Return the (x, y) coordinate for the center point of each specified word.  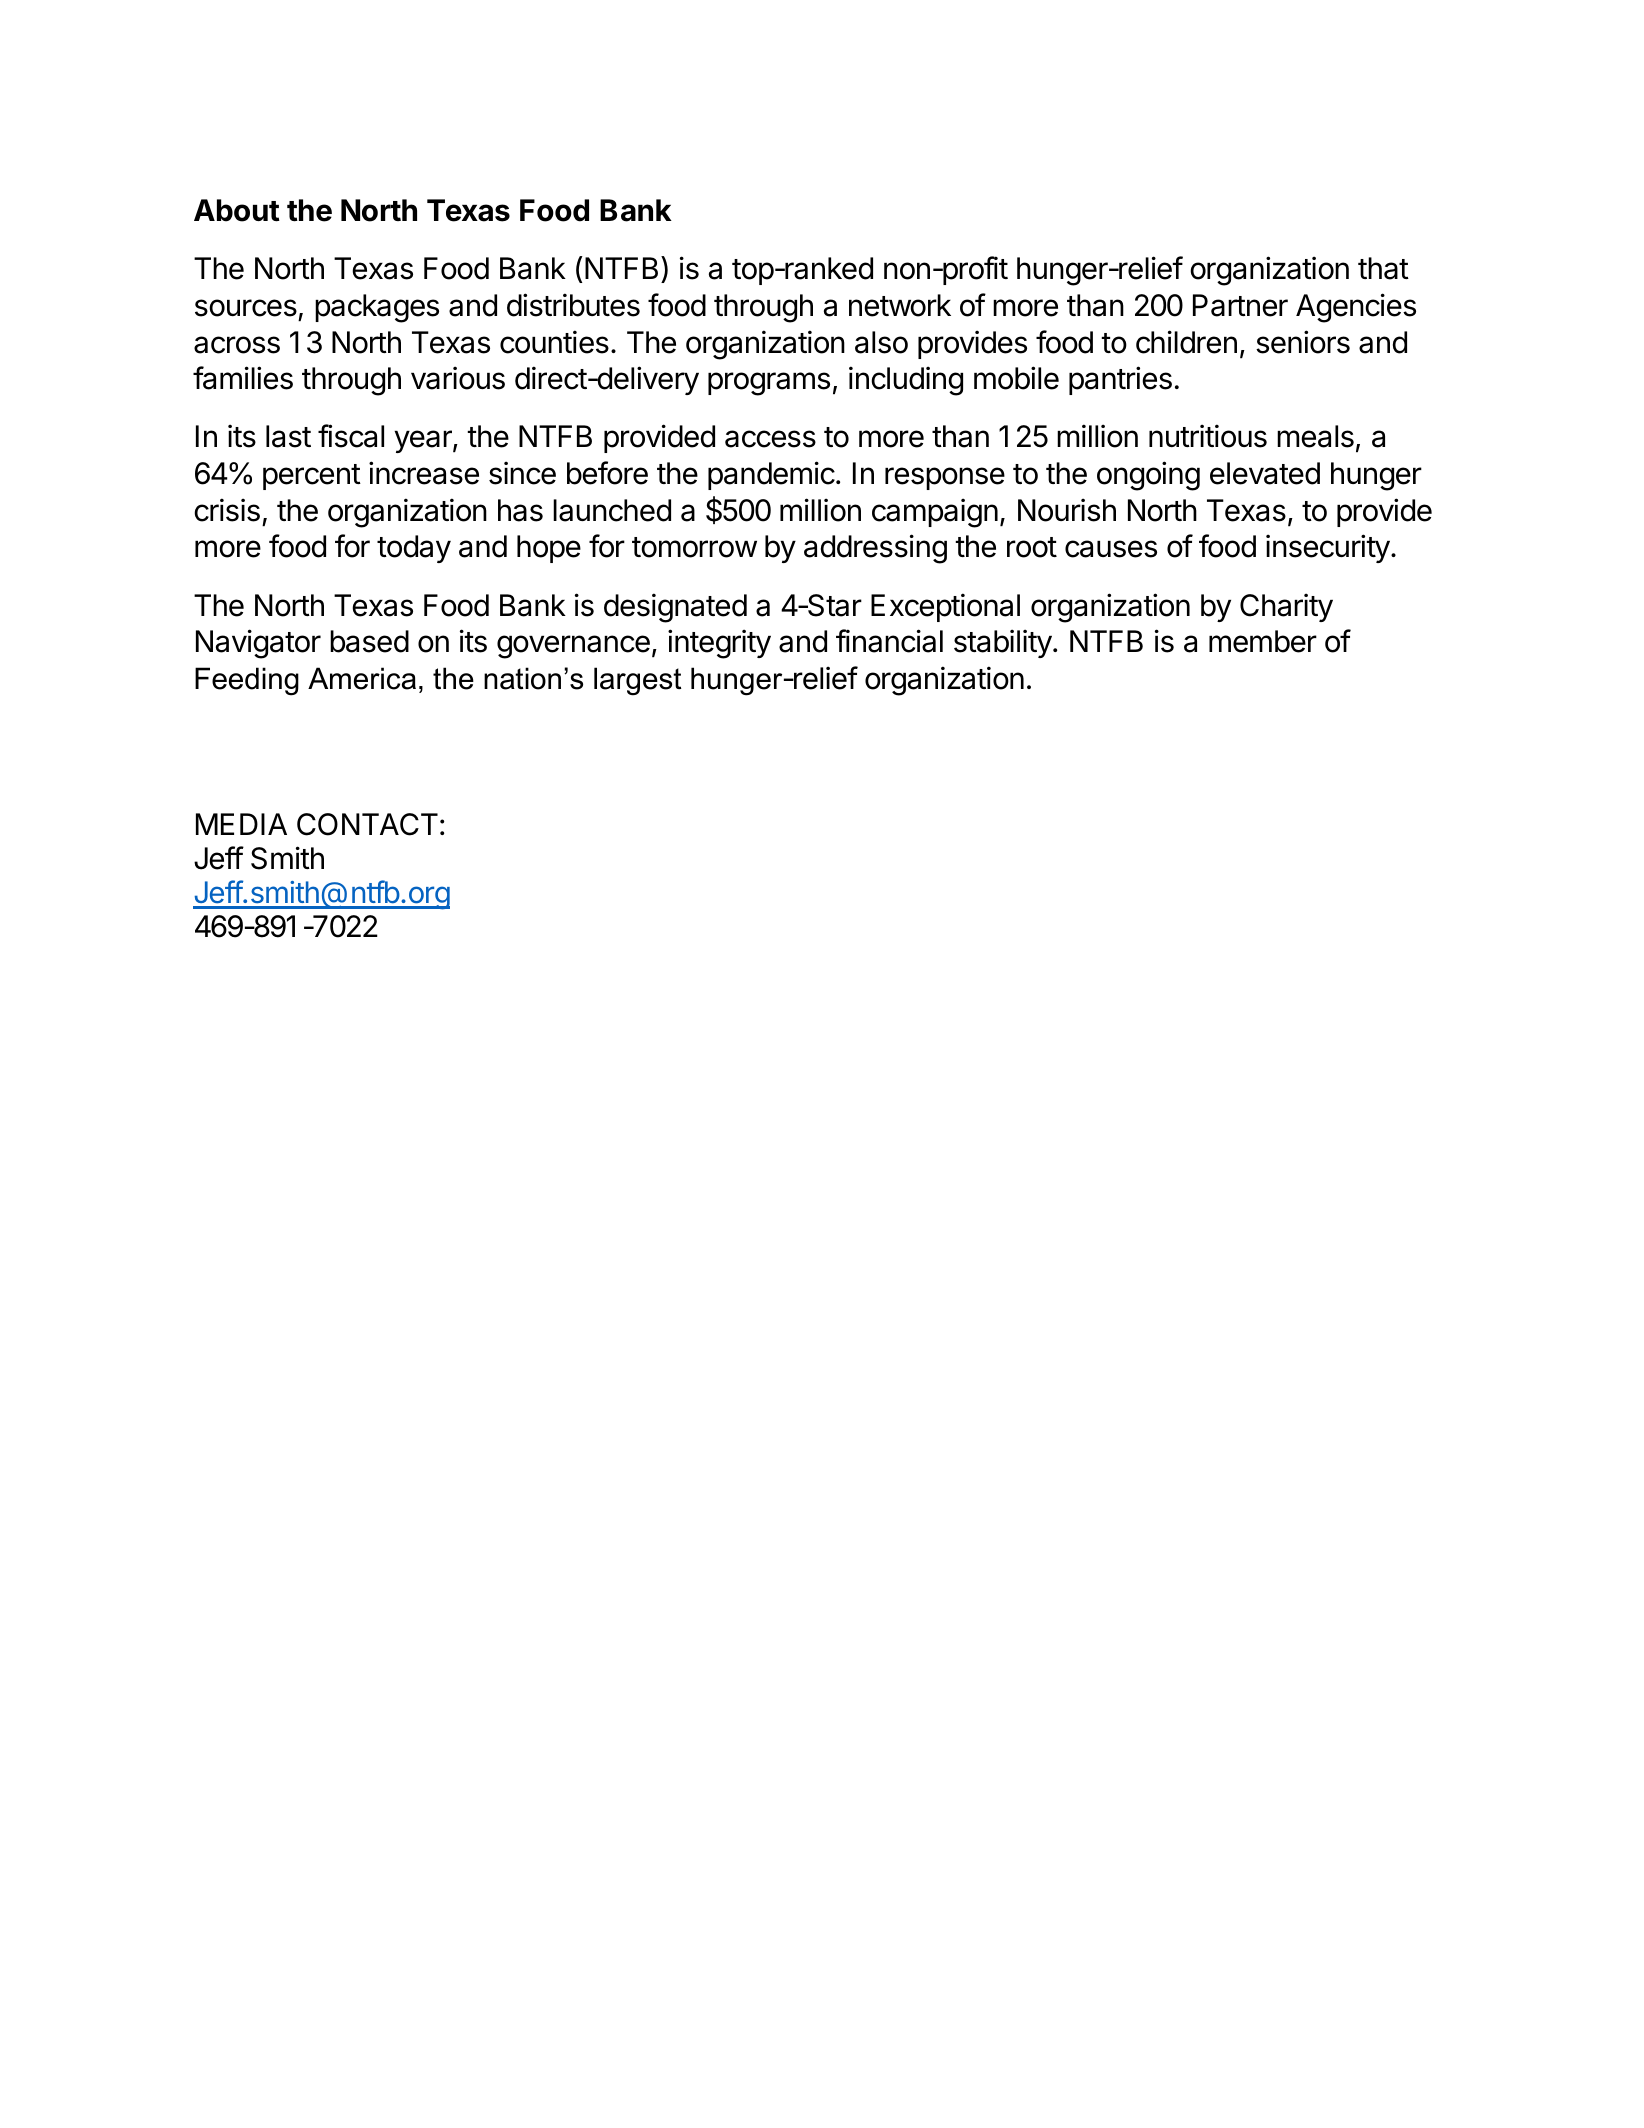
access (770, 439)
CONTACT (367, 824)
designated (675, 608)
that (1383, 268)
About (237, 210)
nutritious (1208, 436)
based (369, 641)
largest (637, 681)
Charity (1286, 607)
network (900, 305)
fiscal (351, 436)
